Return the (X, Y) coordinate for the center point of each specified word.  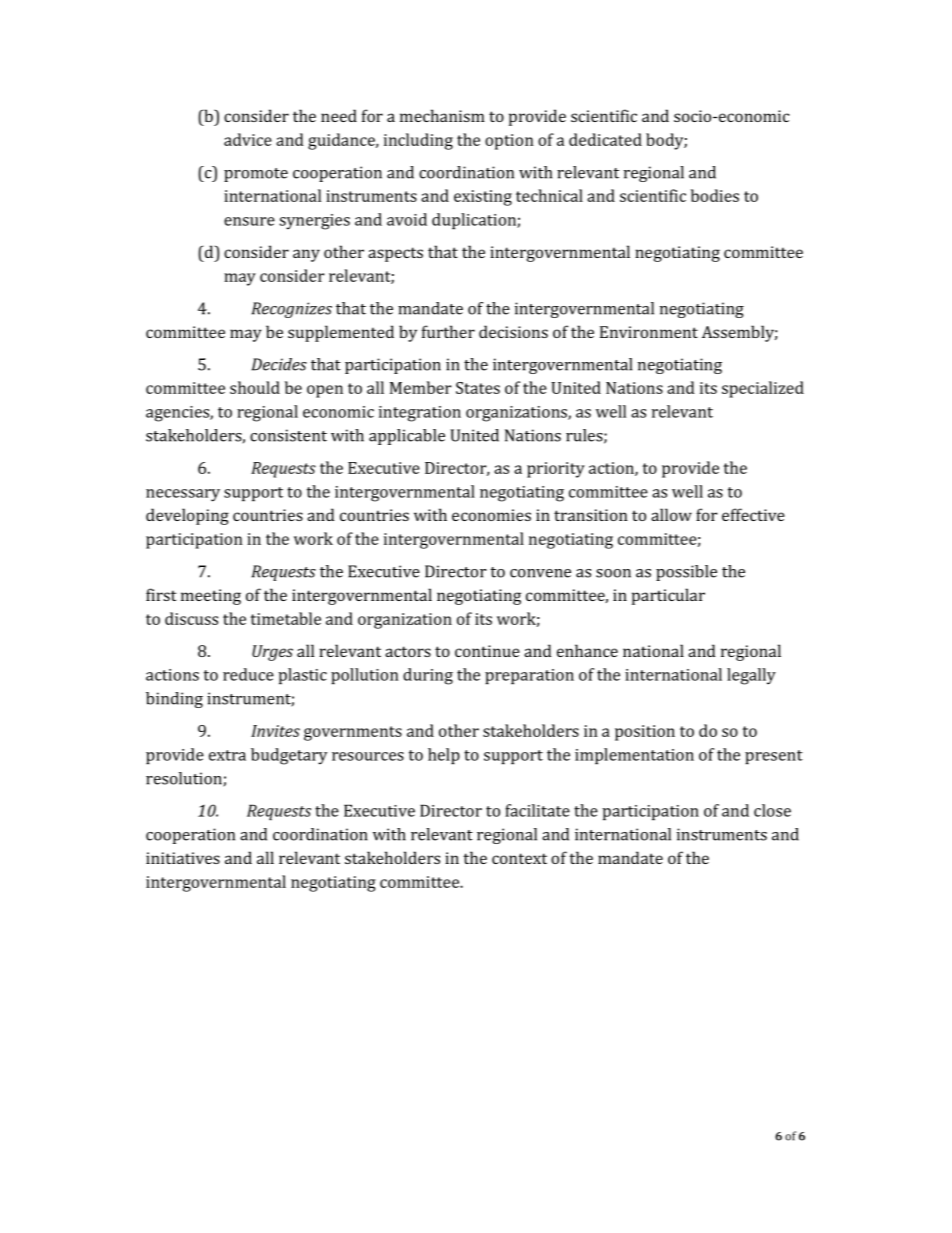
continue (487, 651)
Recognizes (292, 310)
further (448, 331)
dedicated (605, 139)
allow (671, 514)
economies (491, 515)
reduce (248, 674)
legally (751, 676)
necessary (183, 495)
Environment (649, 332)
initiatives (183, 858)
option (509, 142)
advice (248, 139)
